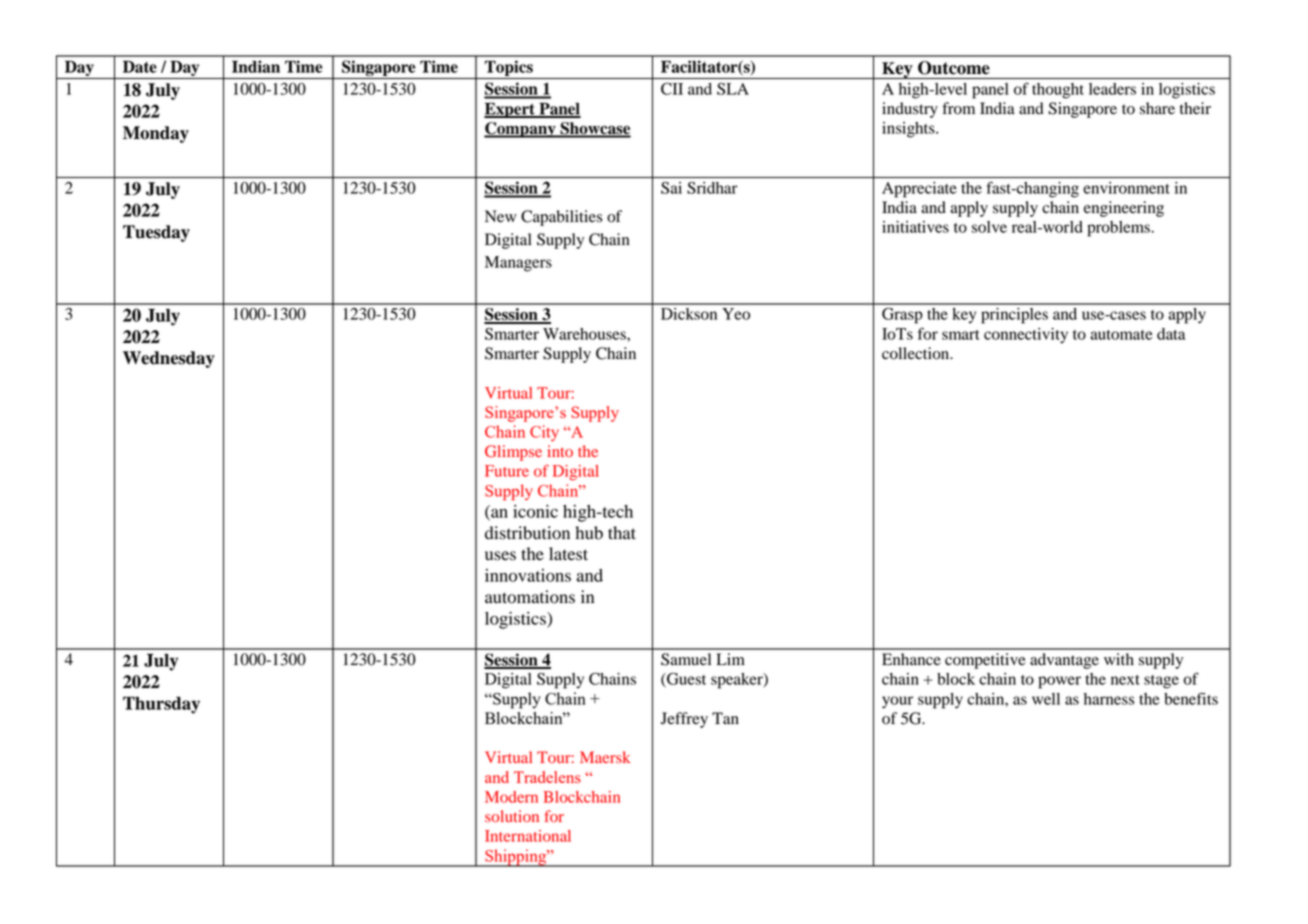 This page has height=924, width=1308. I want to click on Samuel, so click(686, 659).
